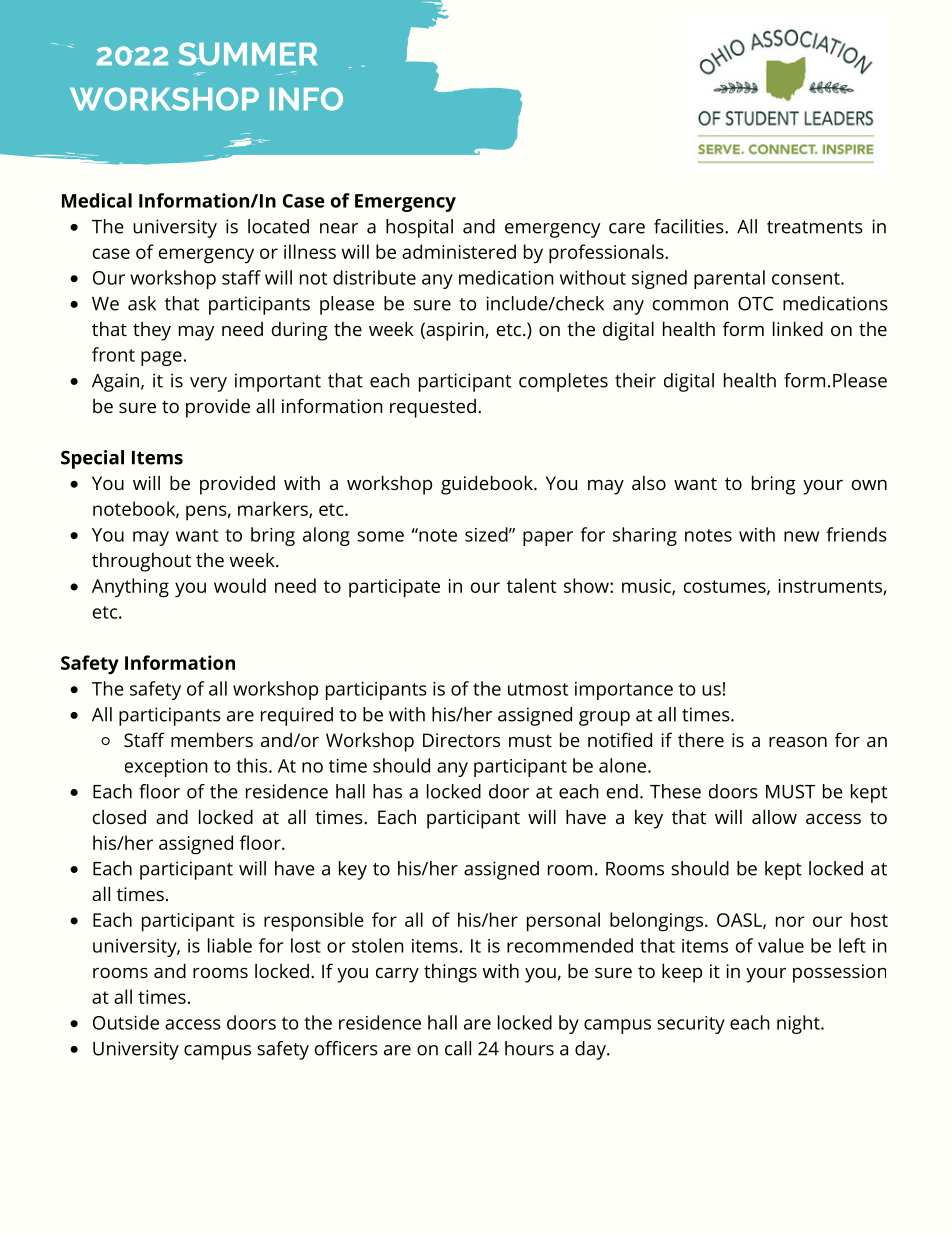  What do you see at coordinates (801, 536) in the page?
I see `new` at bounding box center [801, 536].
